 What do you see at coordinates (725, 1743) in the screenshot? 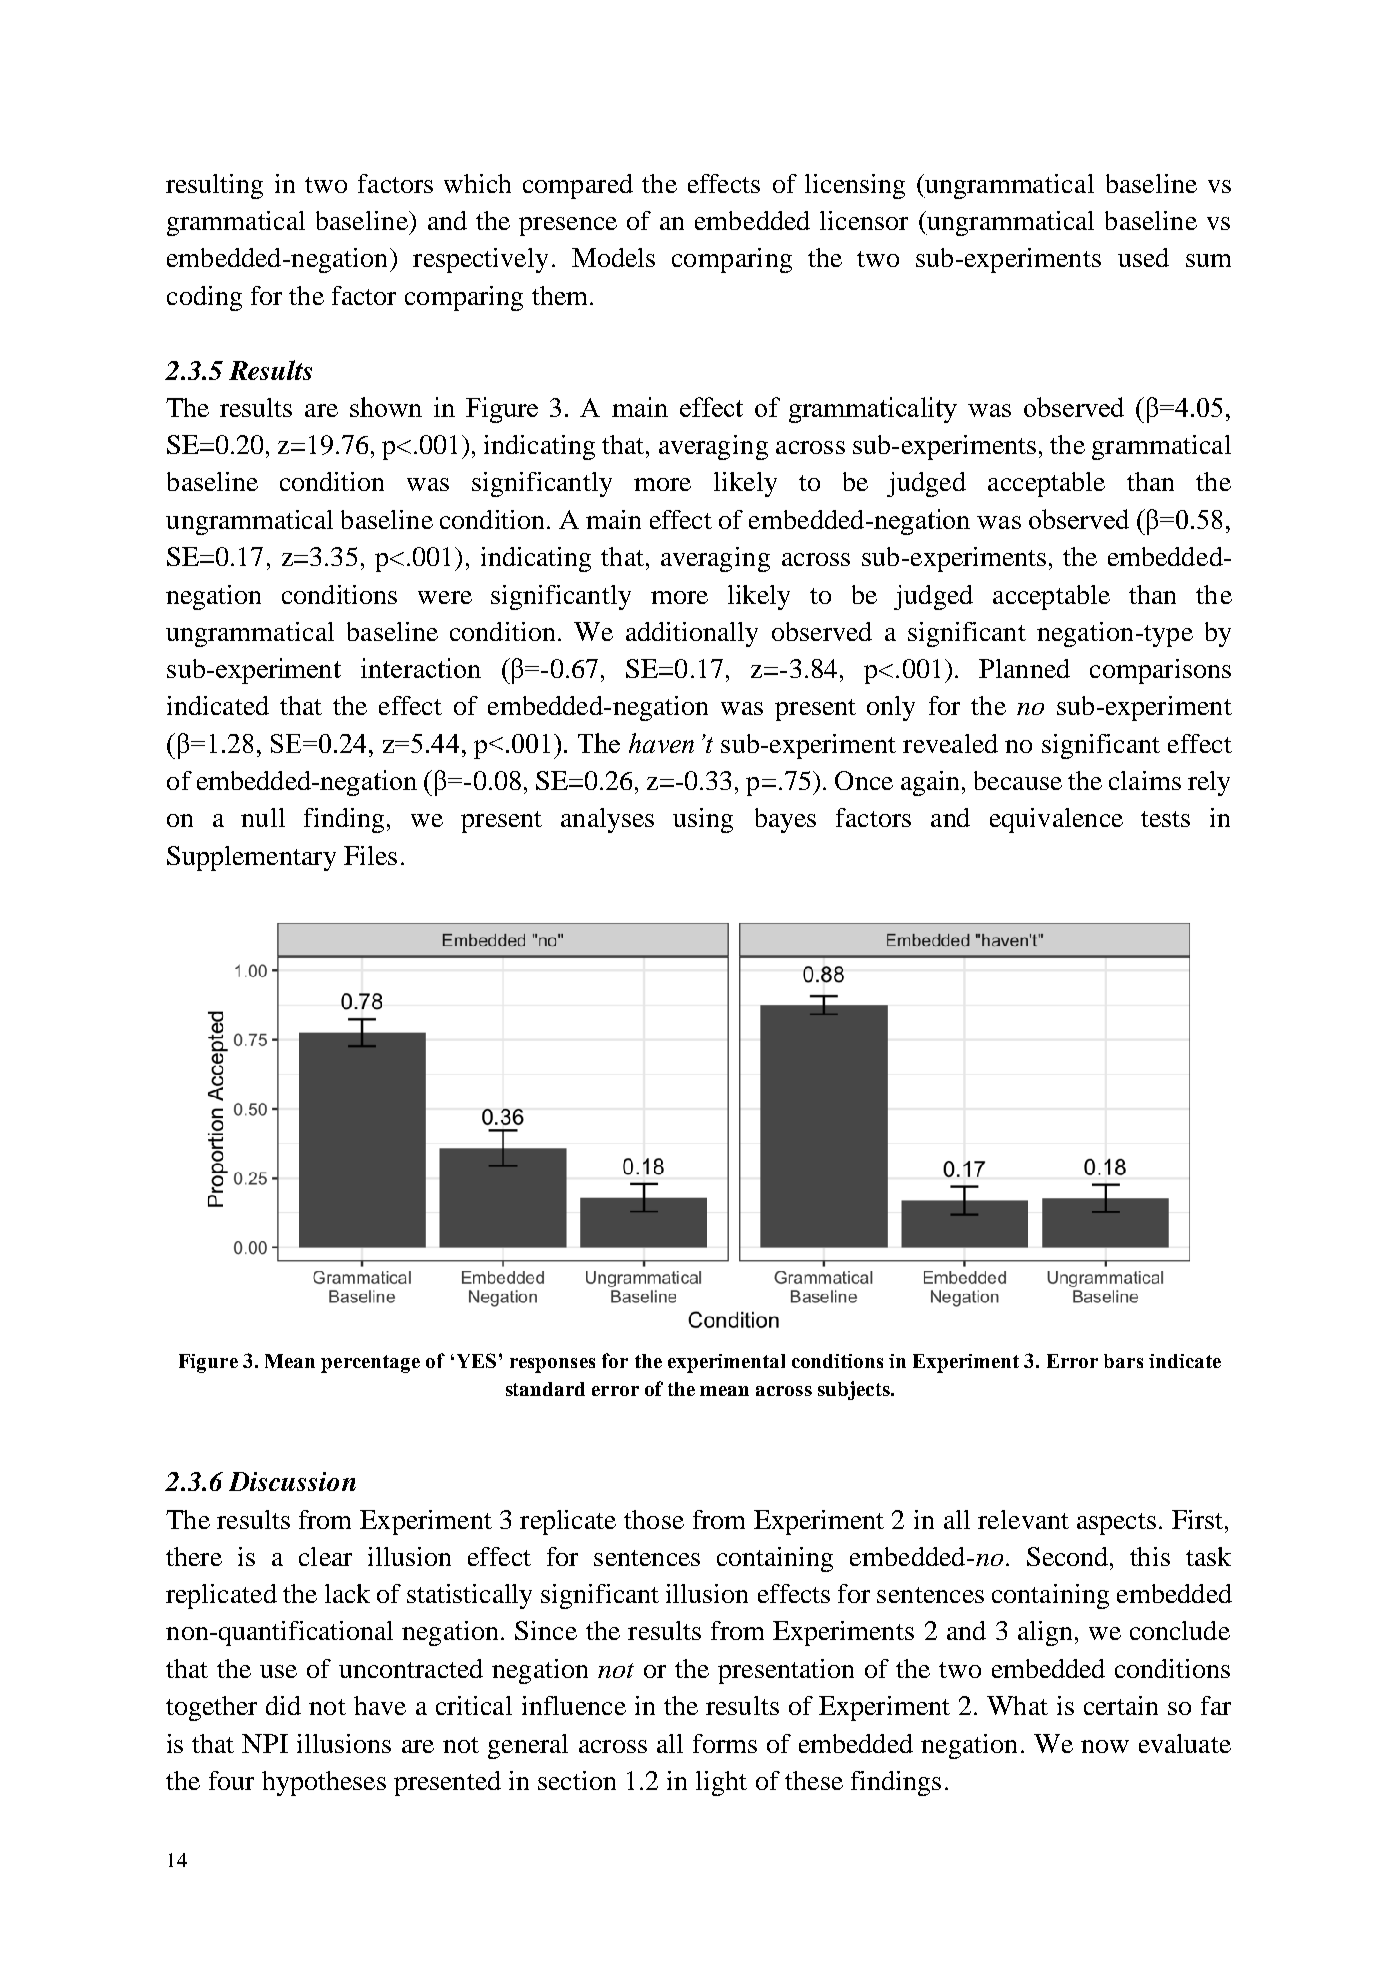
I see `forms` at bounding box center [725, 1743].
